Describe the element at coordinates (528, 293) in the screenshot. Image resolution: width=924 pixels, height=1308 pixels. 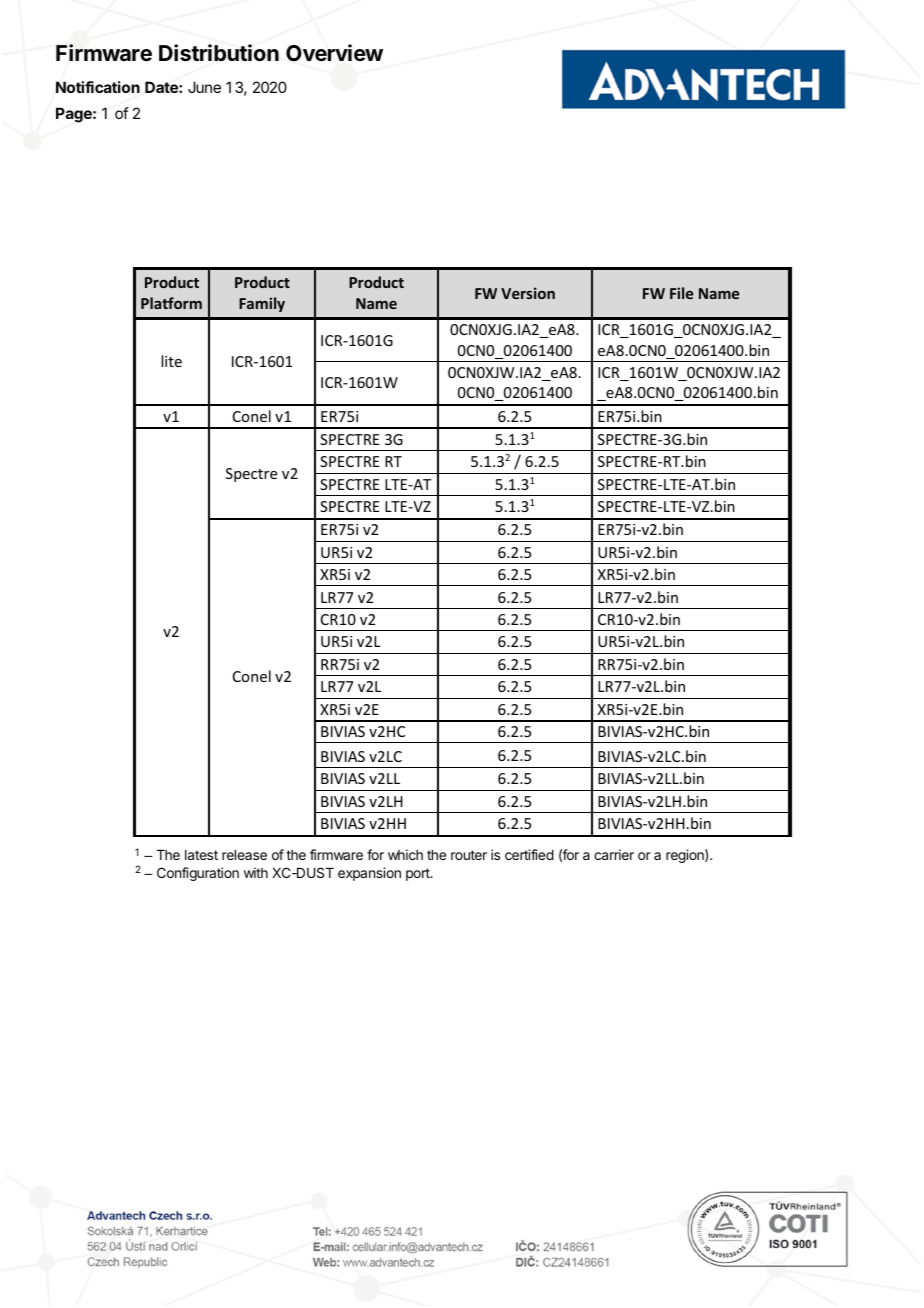
I see `Version` at that location.
